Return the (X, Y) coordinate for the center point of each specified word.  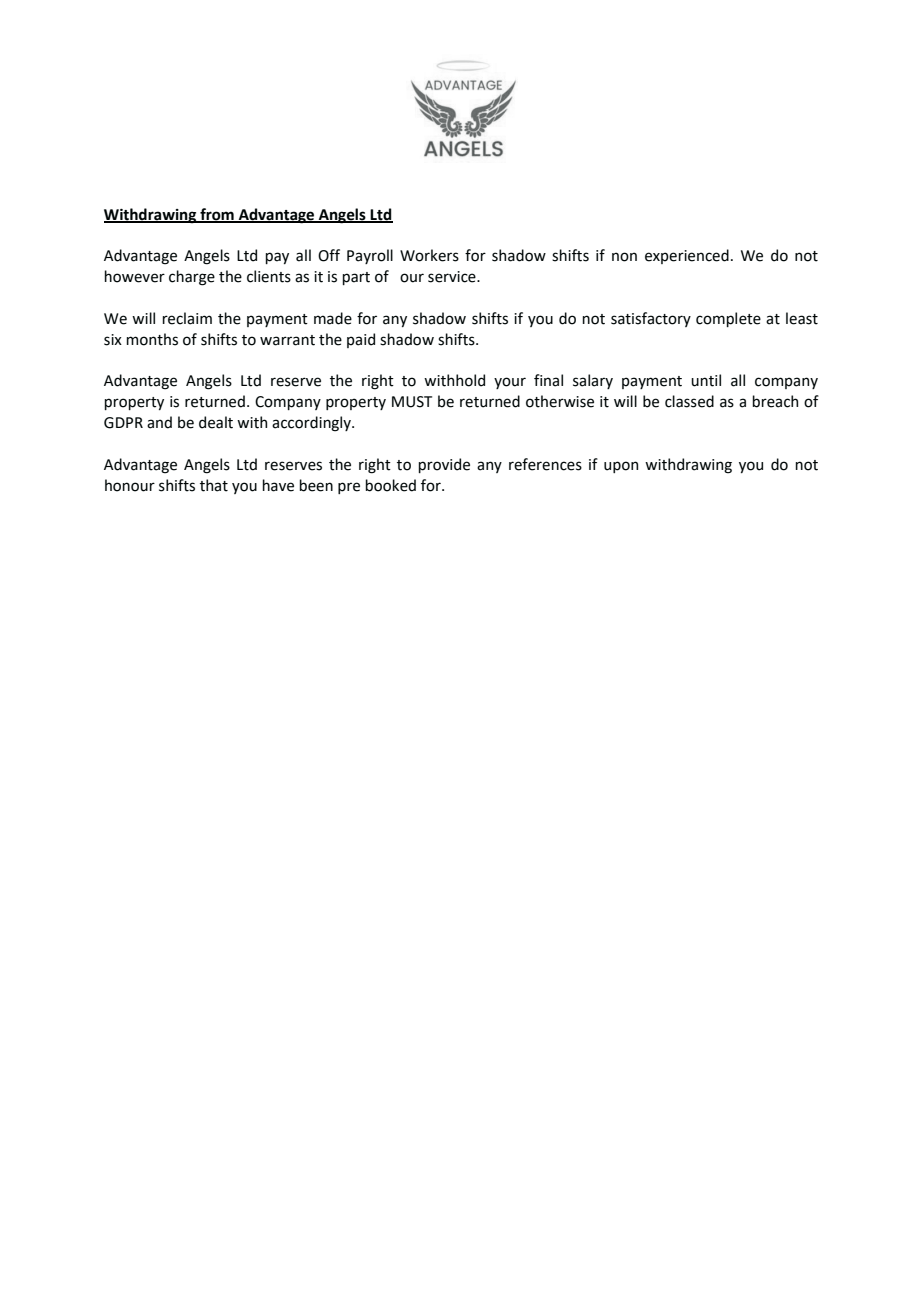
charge (192, 278)
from (217, 215)
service (453, 277)
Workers (429, 255)
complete (728, 319)
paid (361, 340)
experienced (687, 256)
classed (689, 401)
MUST (412, 402)
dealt (216, 422)
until (706, 380)
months (152, 339)
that (214, 485)
